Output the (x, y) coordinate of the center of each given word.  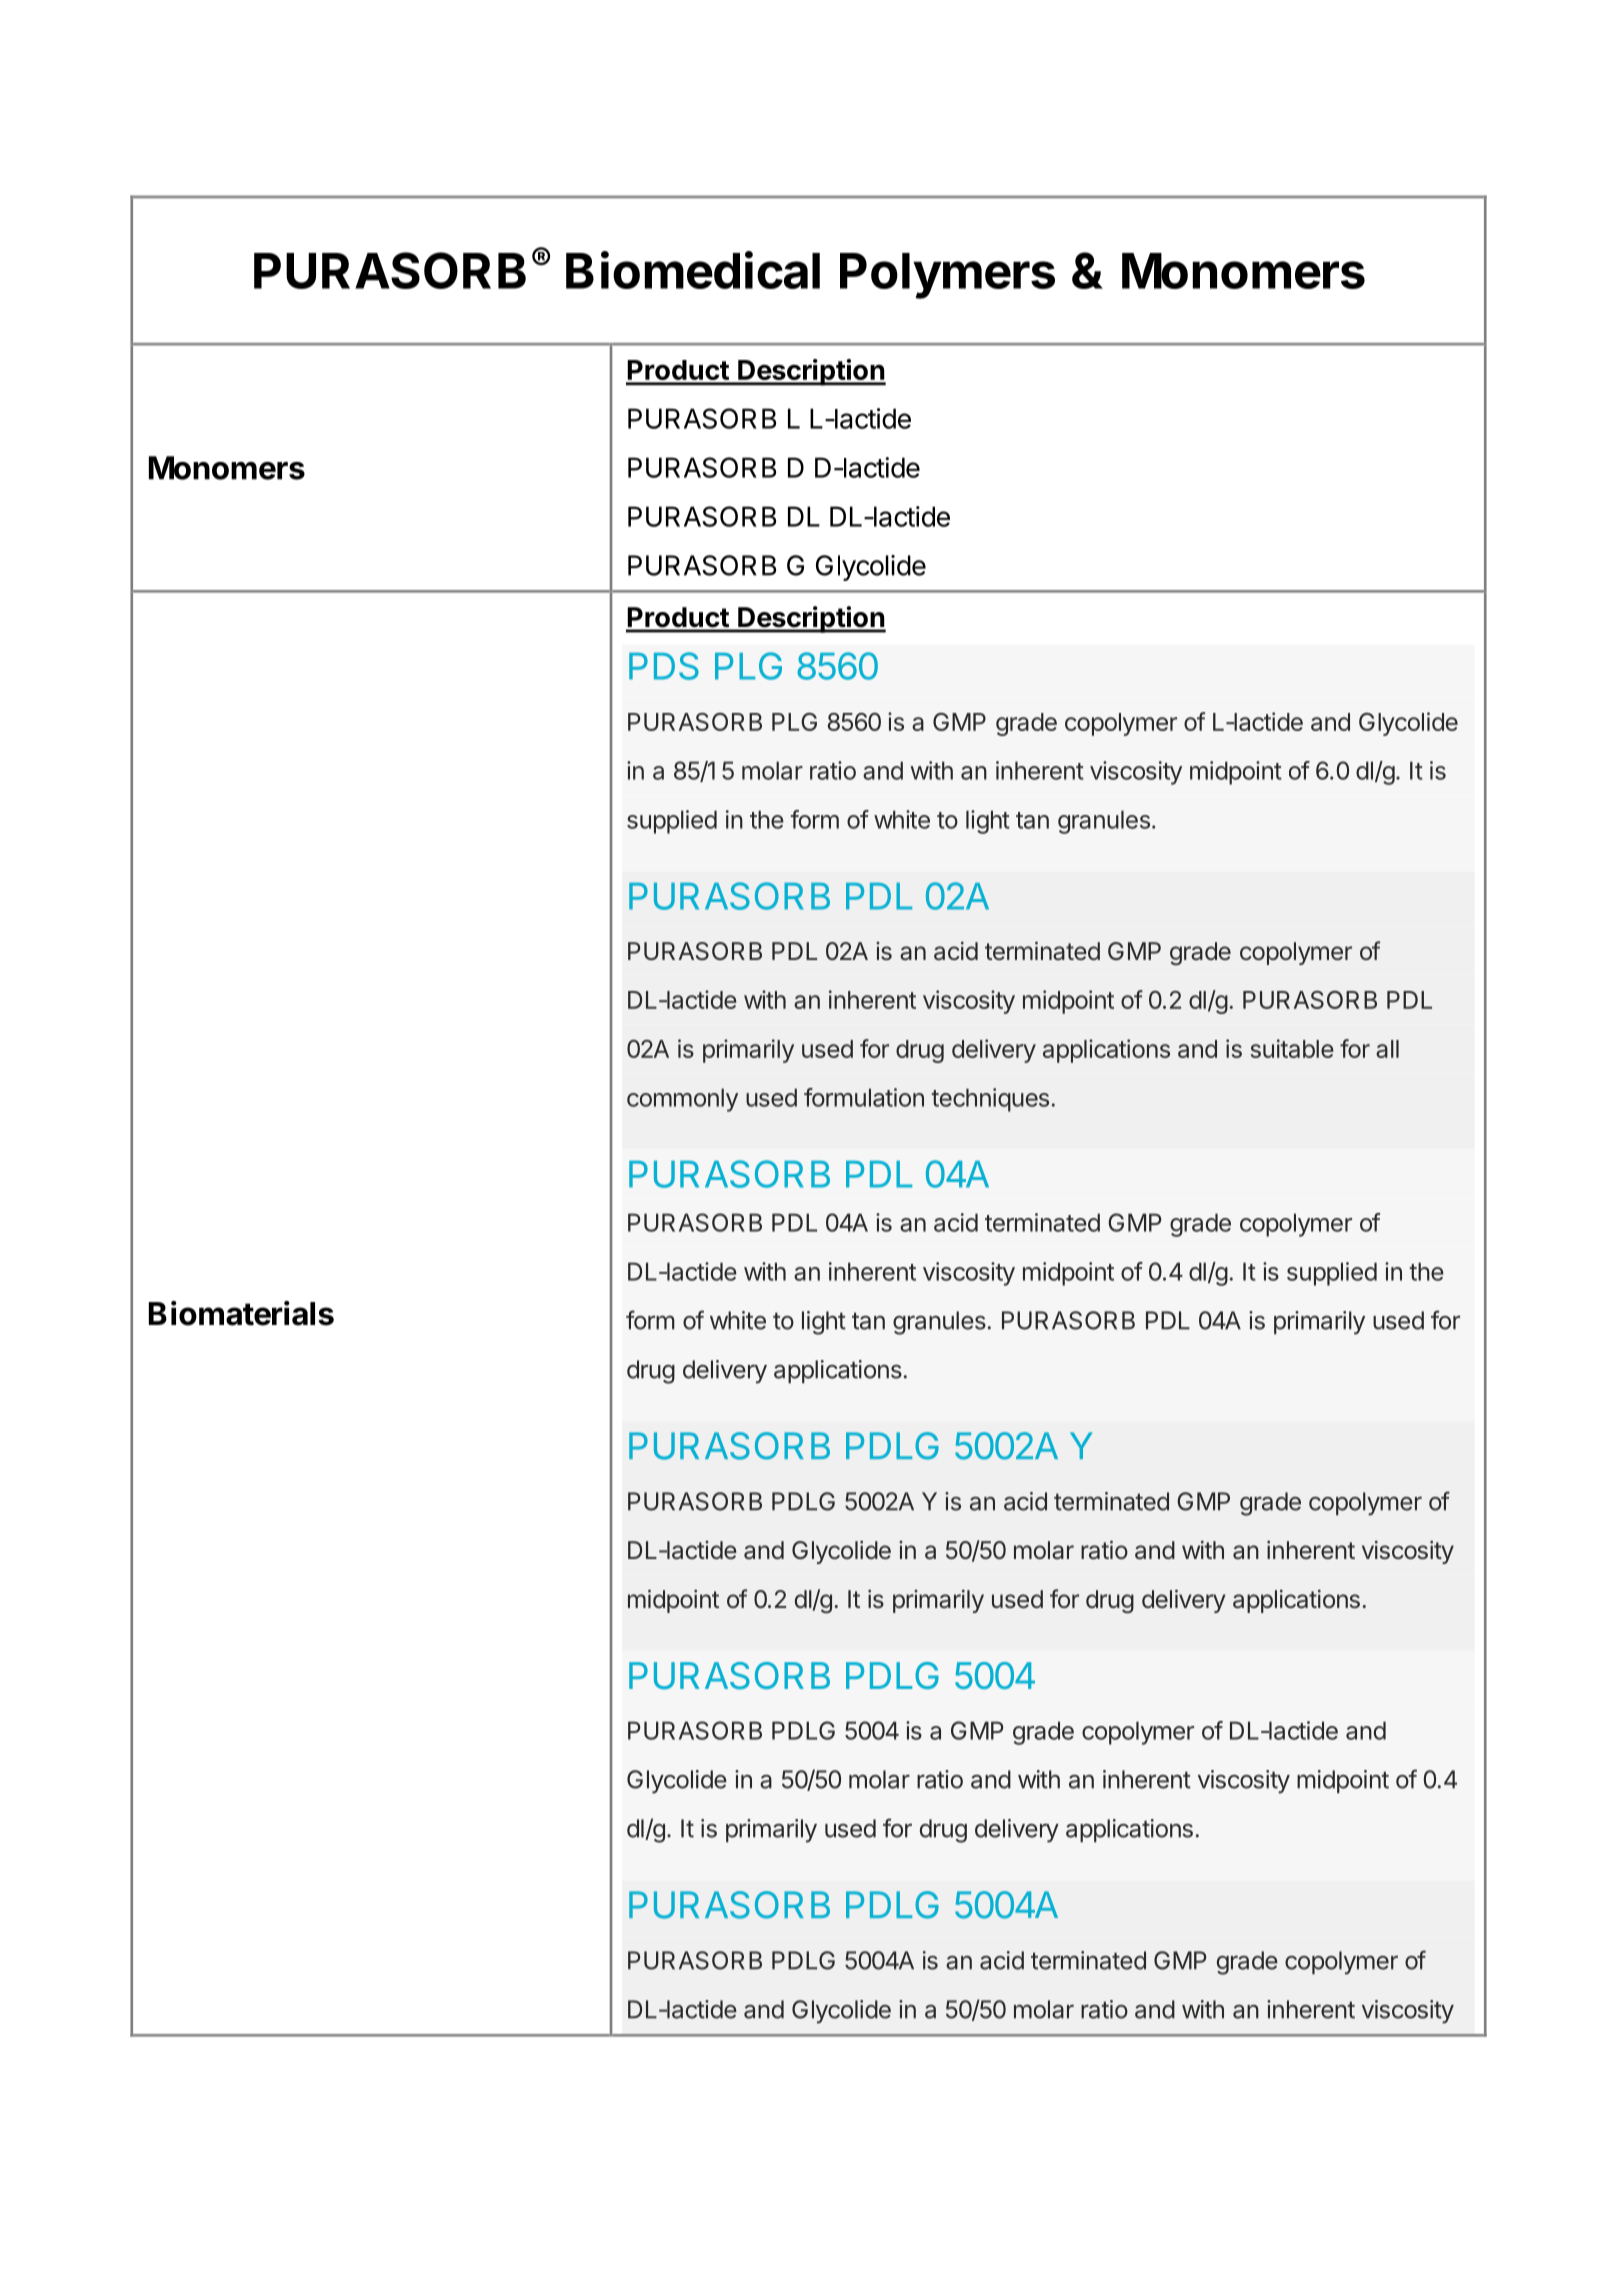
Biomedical (693, 270)
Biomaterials (241, 1313)
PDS (664, 666)
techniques (990, 1100)
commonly (682, 1100)
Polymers (947, 276)
